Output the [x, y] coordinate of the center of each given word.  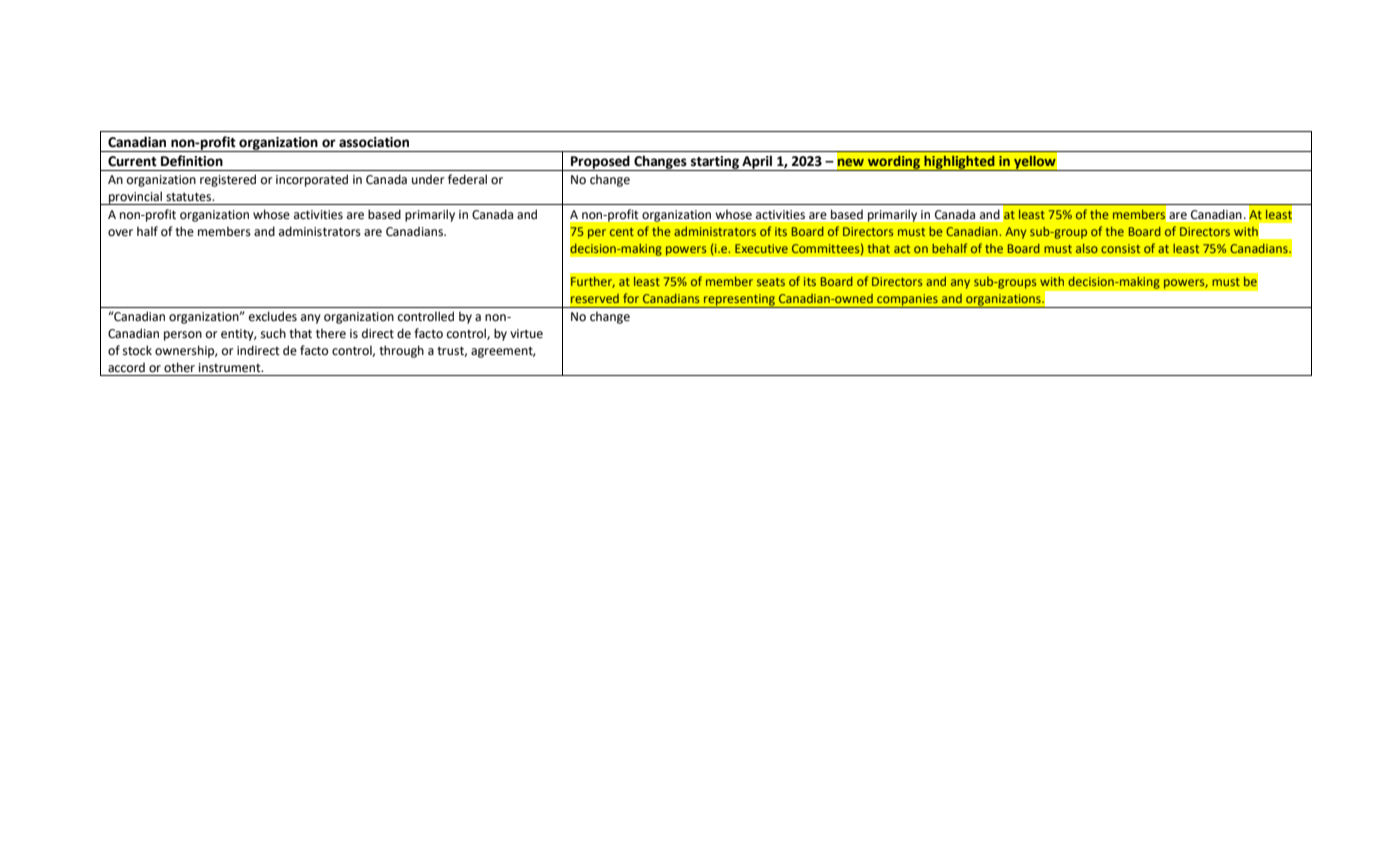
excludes [273, 316]
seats [771, 282]
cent [622, 232]
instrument [231, 368]
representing [739, 301]
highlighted [959, 163]
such [273, 333]
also [1087, 248]
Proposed [600, 163]
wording [894, 163]
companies [907, 301]
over [120, 233]
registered [228, 180]
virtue [526, 334]
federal [467, 179]
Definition [192, 161]
